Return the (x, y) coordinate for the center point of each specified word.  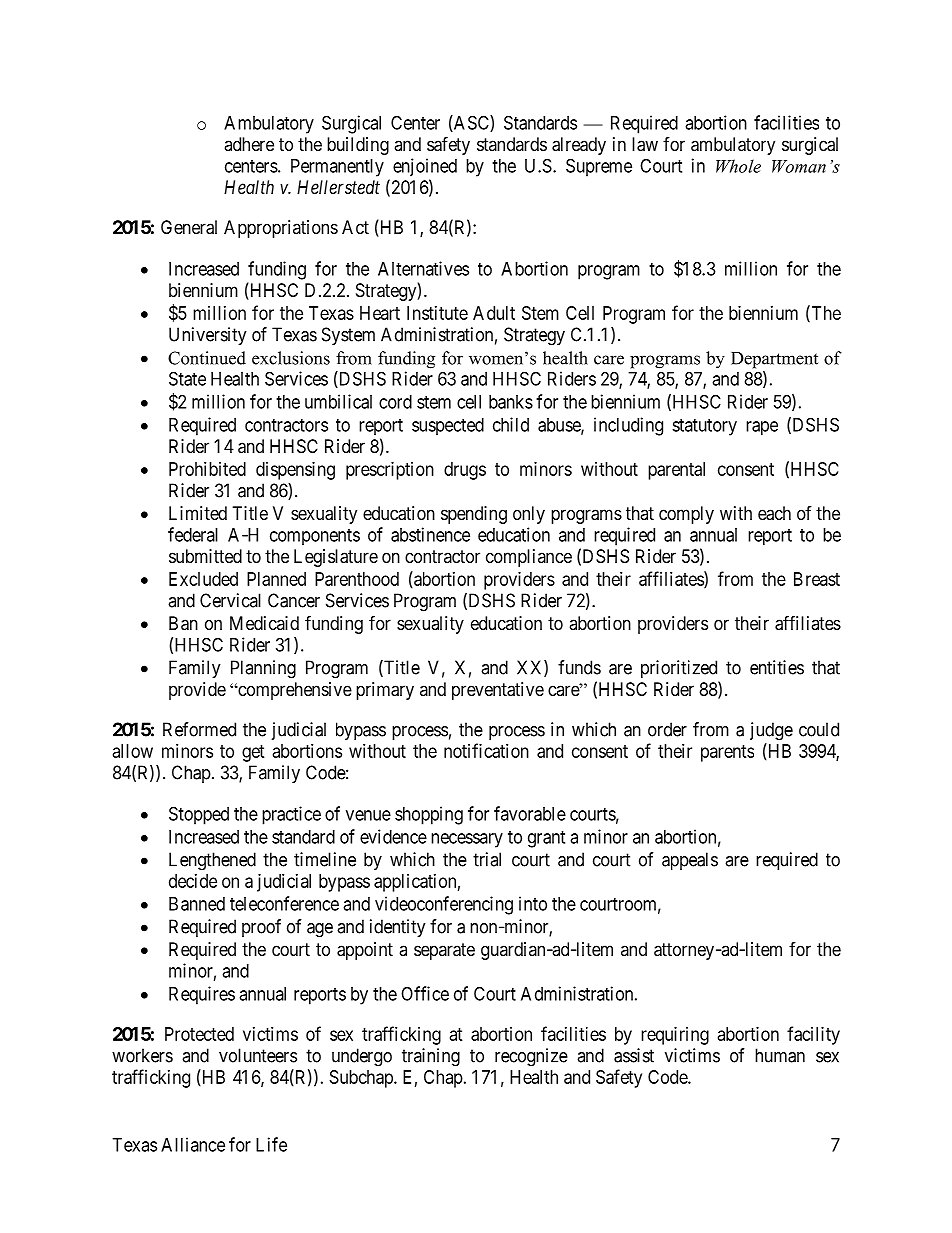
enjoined (425, 167)
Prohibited (207, 469)
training (431, 1057)
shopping (429, 815)
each (774, 513)
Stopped (199, 815)
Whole (738, 166)
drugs (465, 471)
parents (727, 753)
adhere (249, 144)
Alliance (193, 1144)
